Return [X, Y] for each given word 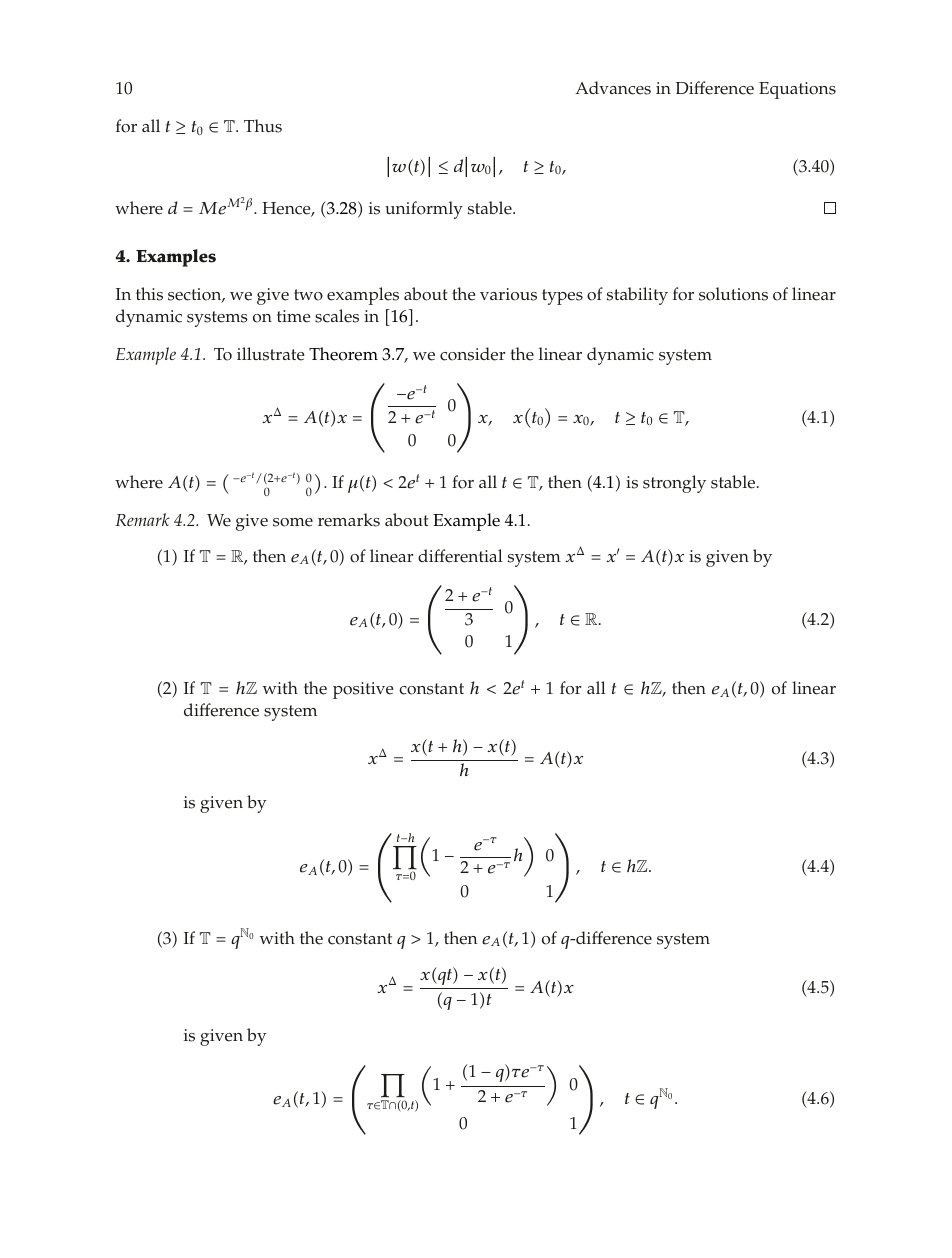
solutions [733, 294]
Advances [613, 88]
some [293, 522]
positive [363, 690]
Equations [797, 90]
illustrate [270, 354]
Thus [263, 126]
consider [473, 354]
